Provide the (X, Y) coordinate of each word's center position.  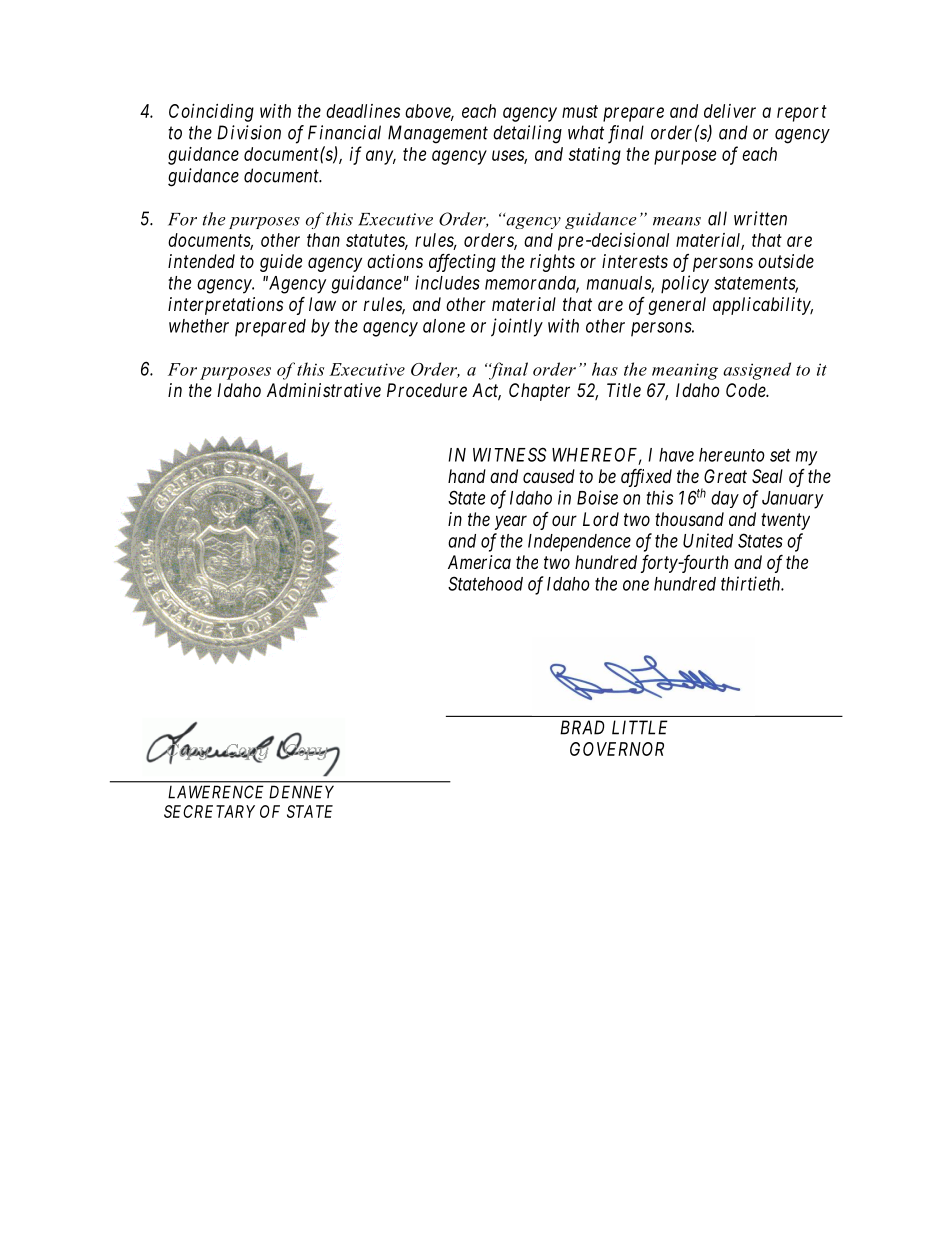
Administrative (324, 390)
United (708, 540)
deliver (730, 111)
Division (249, 132)
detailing (527, 134)
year (510, 522)
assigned (757, 371)
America (479, 562)
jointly (517, 327)
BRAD (582, 727)
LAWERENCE (216, 792)
